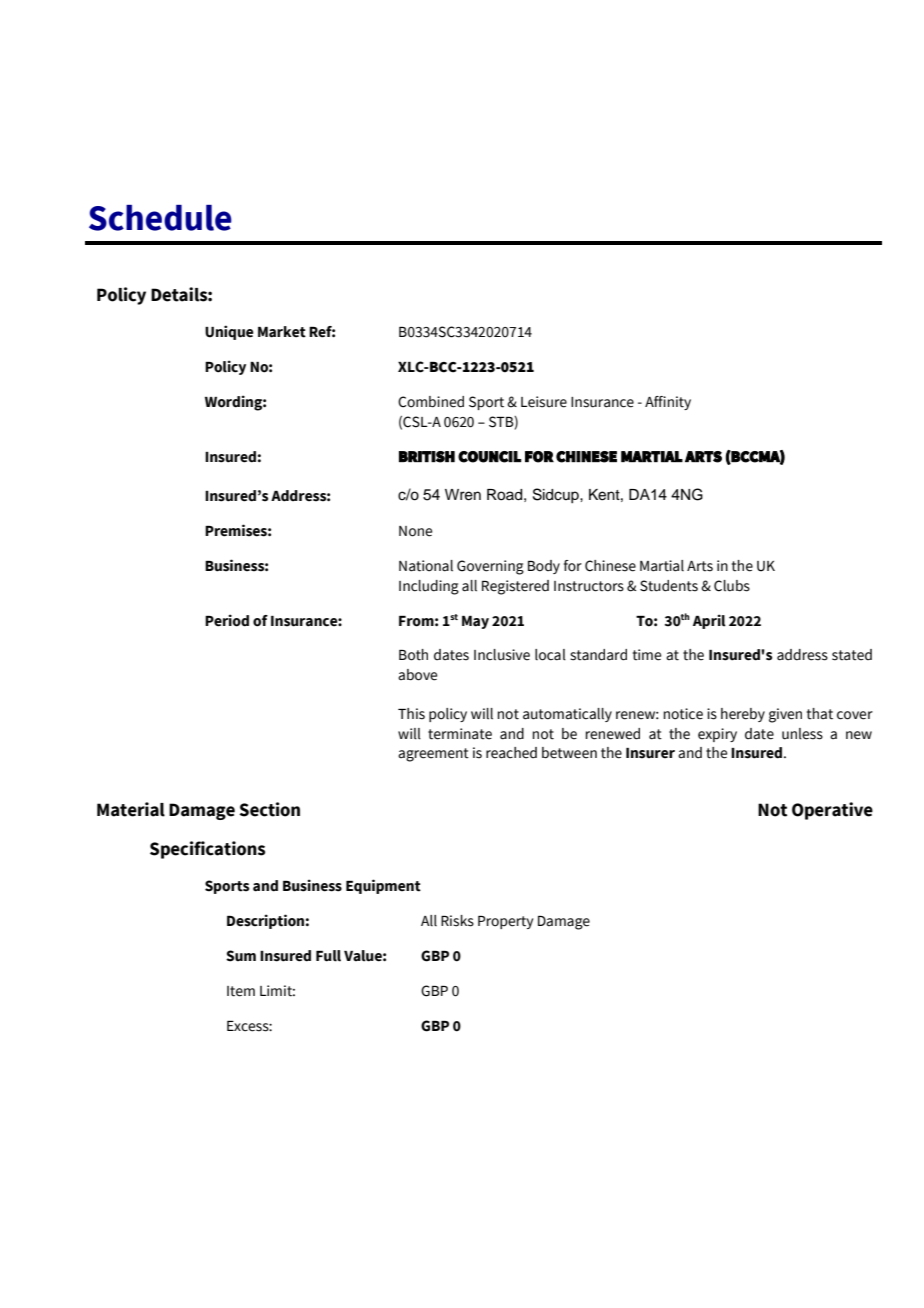 The width and height of the document is (924, 1308). Describe the element at coordinates (282, 332) in the document. I see `Market` at that location.
